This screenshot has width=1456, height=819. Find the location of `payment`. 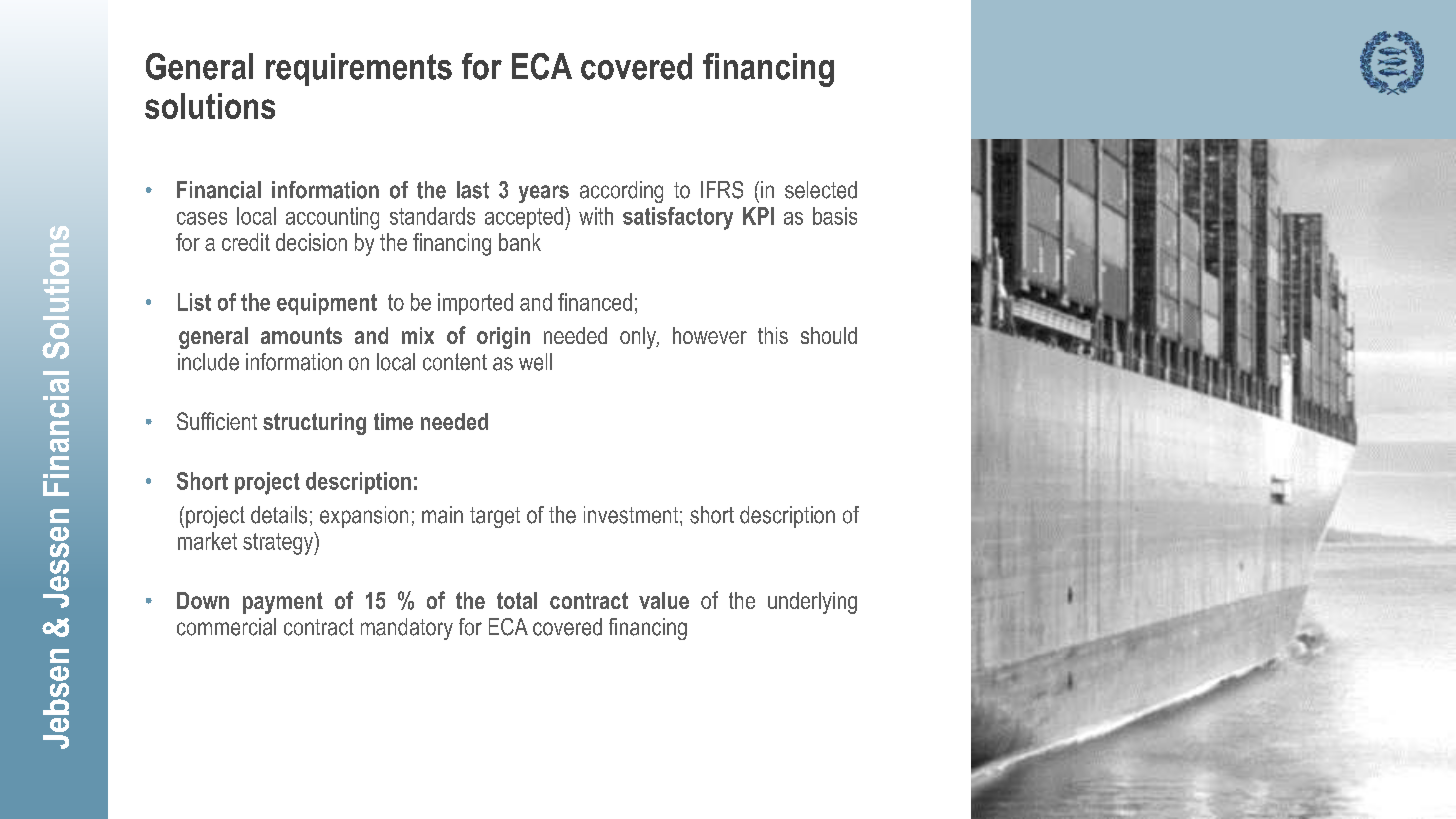

payment is located at coordinates (283, 603).
